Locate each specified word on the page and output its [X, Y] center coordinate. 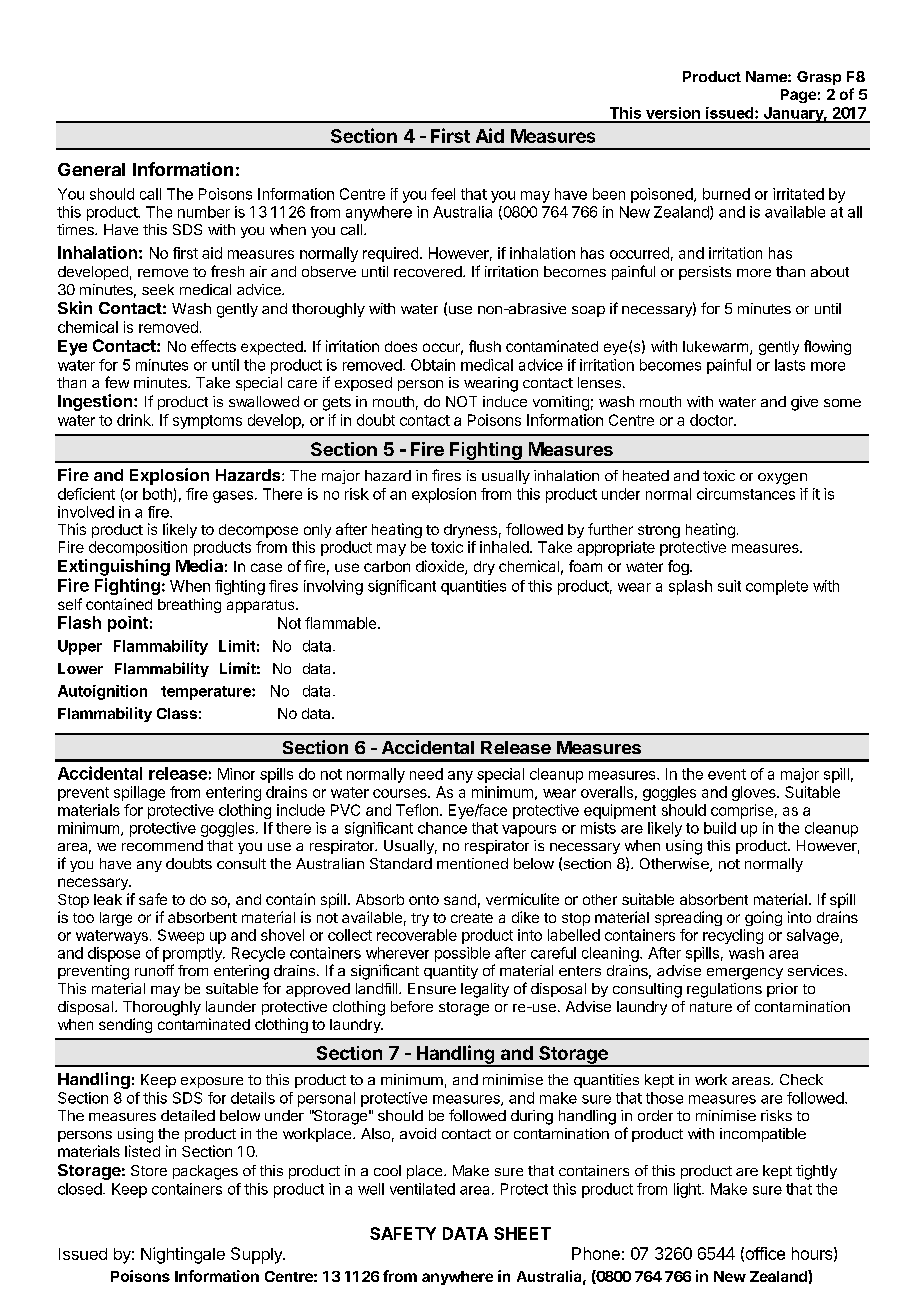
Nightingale [183, 1255]
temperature [207, 693]
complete [777, 587]
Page [798, 96]
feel [443, 194]
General [91, 169]
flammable [342, 623]
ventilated [422, 1189]
